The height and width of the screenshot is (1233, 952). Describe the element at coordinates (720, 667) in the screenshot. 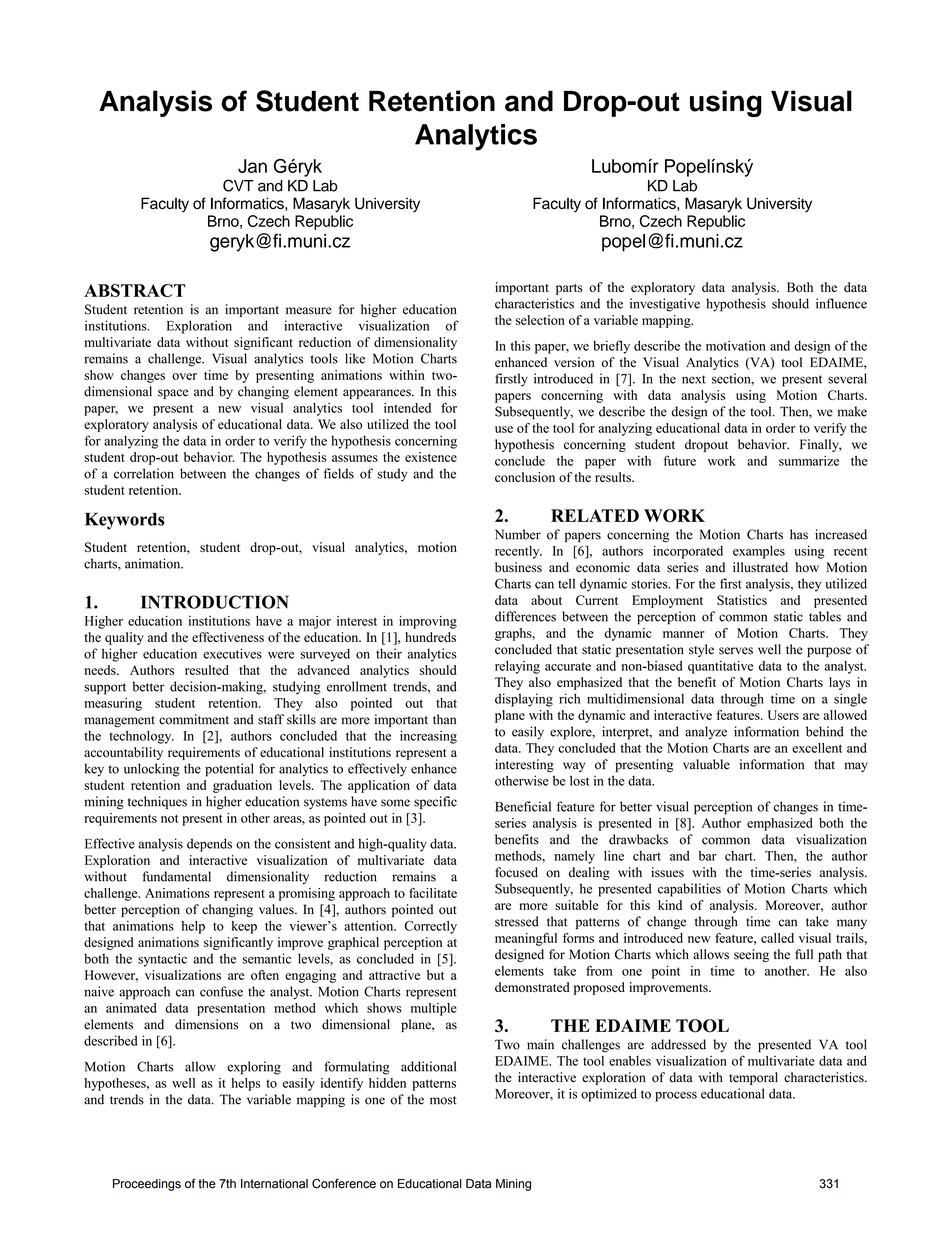

I see `quantitative` at that location.
